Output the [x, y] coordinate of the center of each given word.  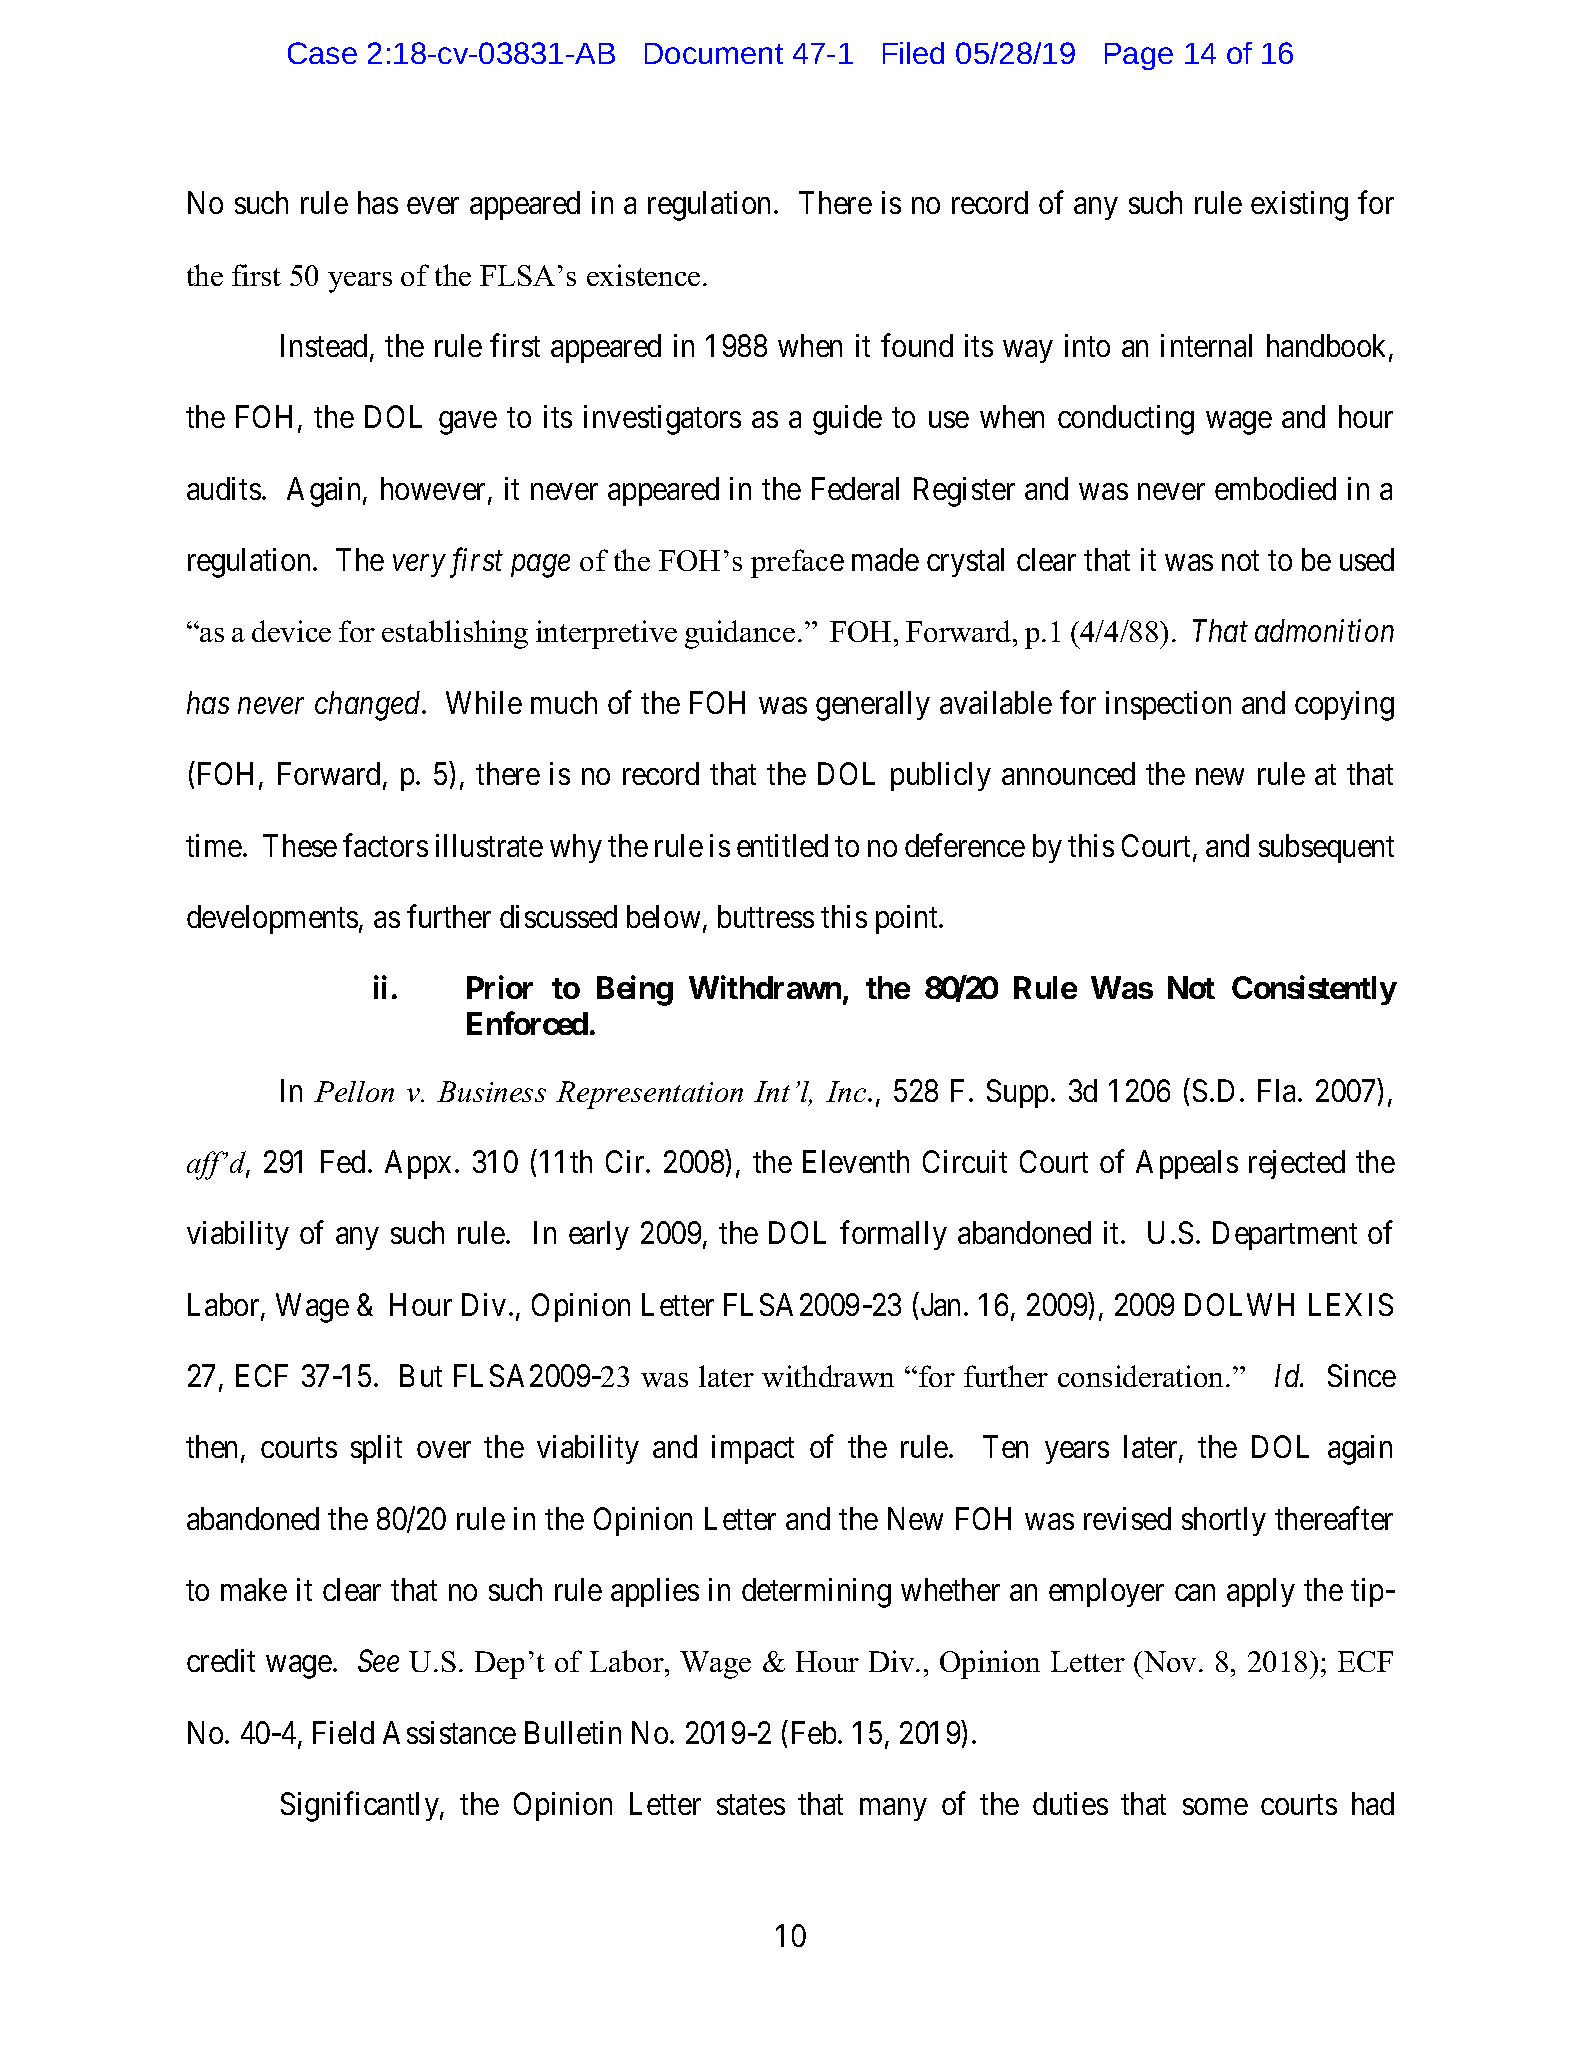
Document [714, 53]
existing [1299, 206]
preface [797, 563]
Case [322, 53]
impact [753, 1449]
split [376, 1449]
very [419, 566]
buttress [766, 916]
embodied [1275, 488]
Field [343, 1732]
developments [272, 919]
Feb [814, 1732]
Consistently [1314, 990]
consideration [1142, 1376]
